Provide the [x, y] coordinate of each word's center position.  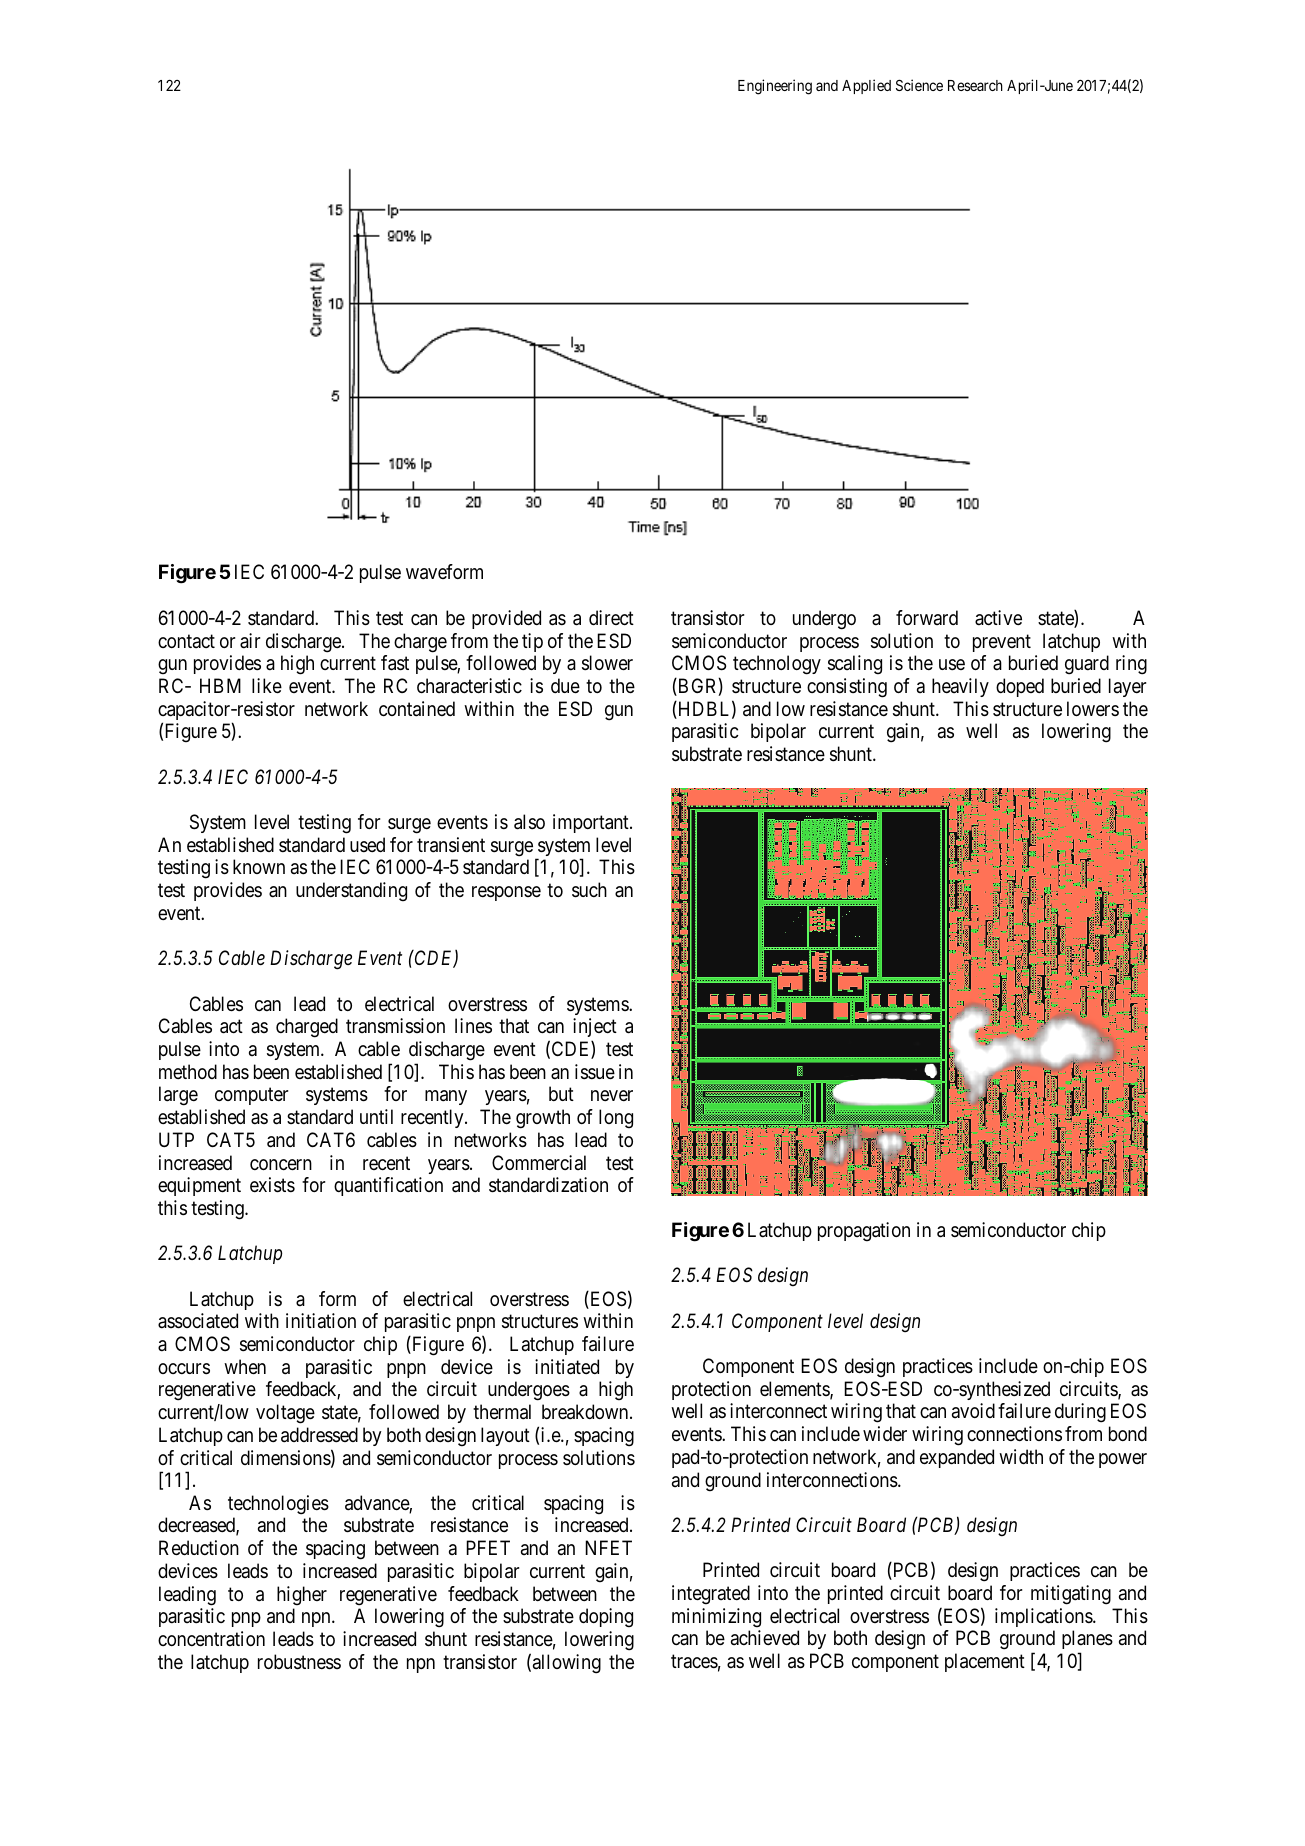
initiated [567, 1367]
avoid [973, 1410]
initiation [321, 1320]
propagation [864, 1232]
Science [919, 85]
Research [975, 85]
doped [1020, 687]
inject [595, 1029]
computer [251, 1096]
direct [611, 617]
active [998, 618]
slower [607, 663]
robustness [299, 1662]
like [267, 686]
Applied [866, 86]
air [250, 641]
